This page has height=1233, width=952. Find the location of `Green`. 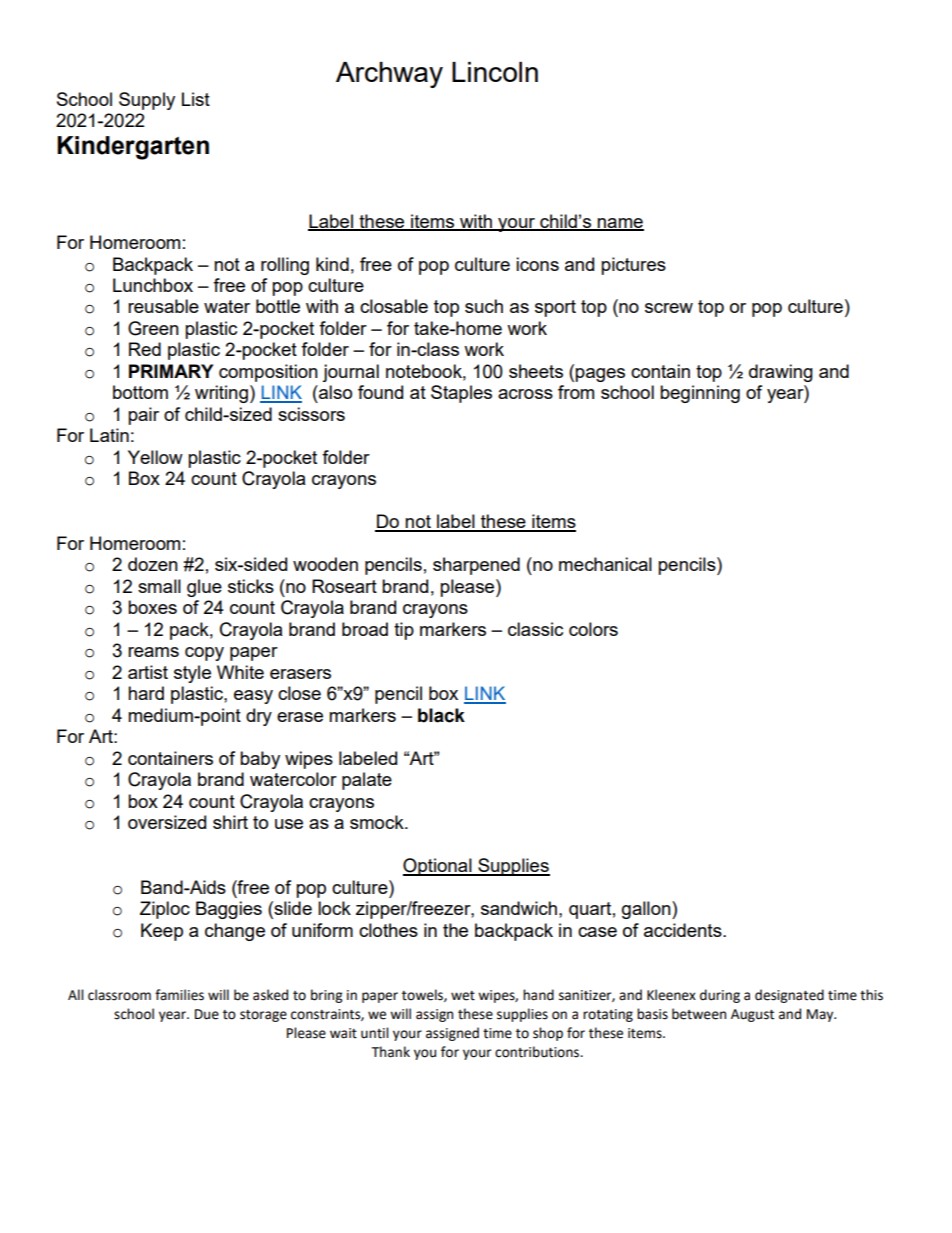

Green is located at coordinates (153, 328).
